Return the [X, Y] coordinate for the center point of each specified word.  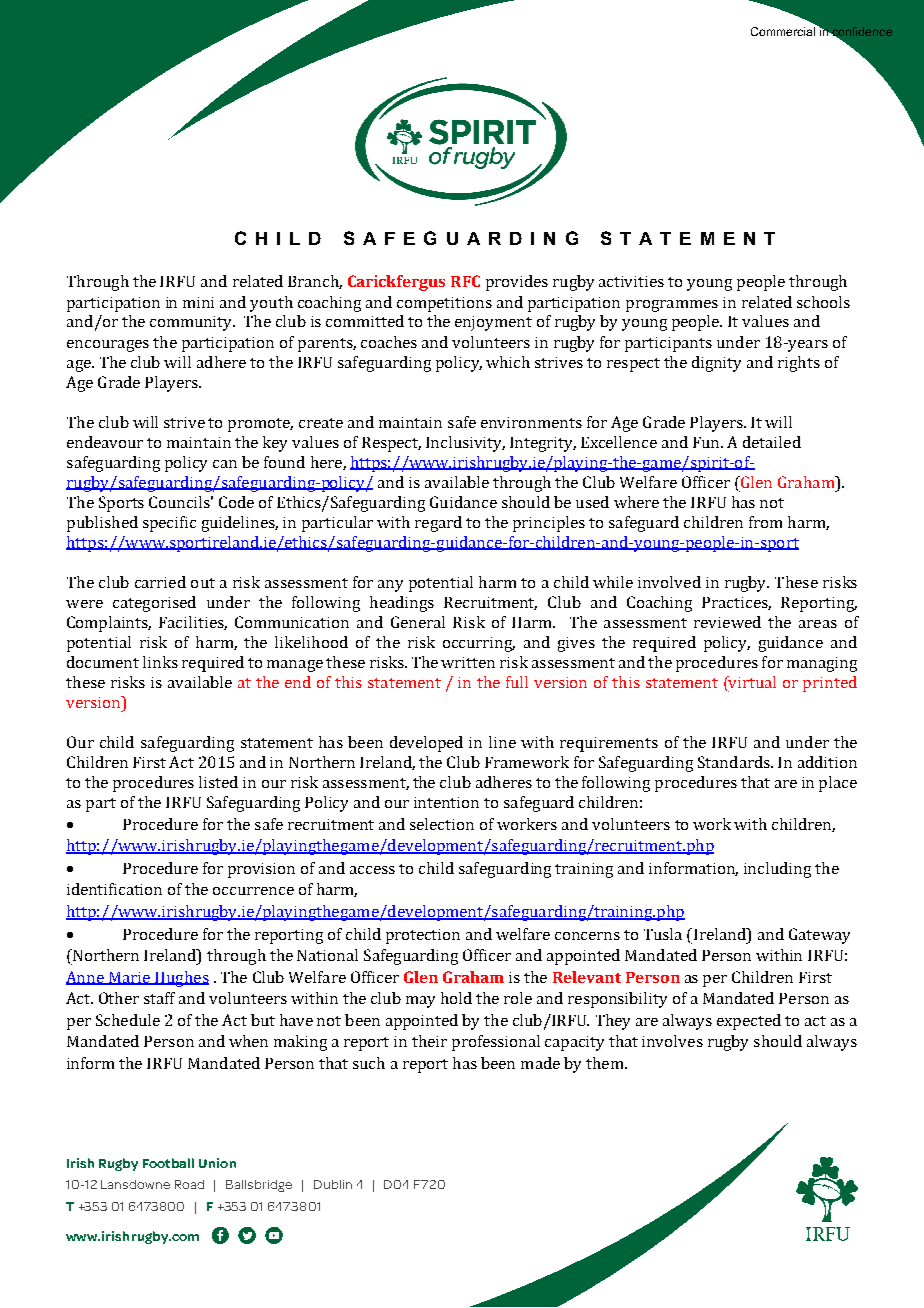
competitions [444, 304]
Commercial [783, 31]
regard [438, 524]
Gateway [819, 936]
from [765, 522]
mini [198, 302]
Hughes [181, 979]
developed [426, 744]
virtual [751, 682]
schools [823, 302]
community [192, 323]
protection [423, 936]
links [160, 662]
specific [169, 524]
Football [168, 1163]
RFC [465, 281]
